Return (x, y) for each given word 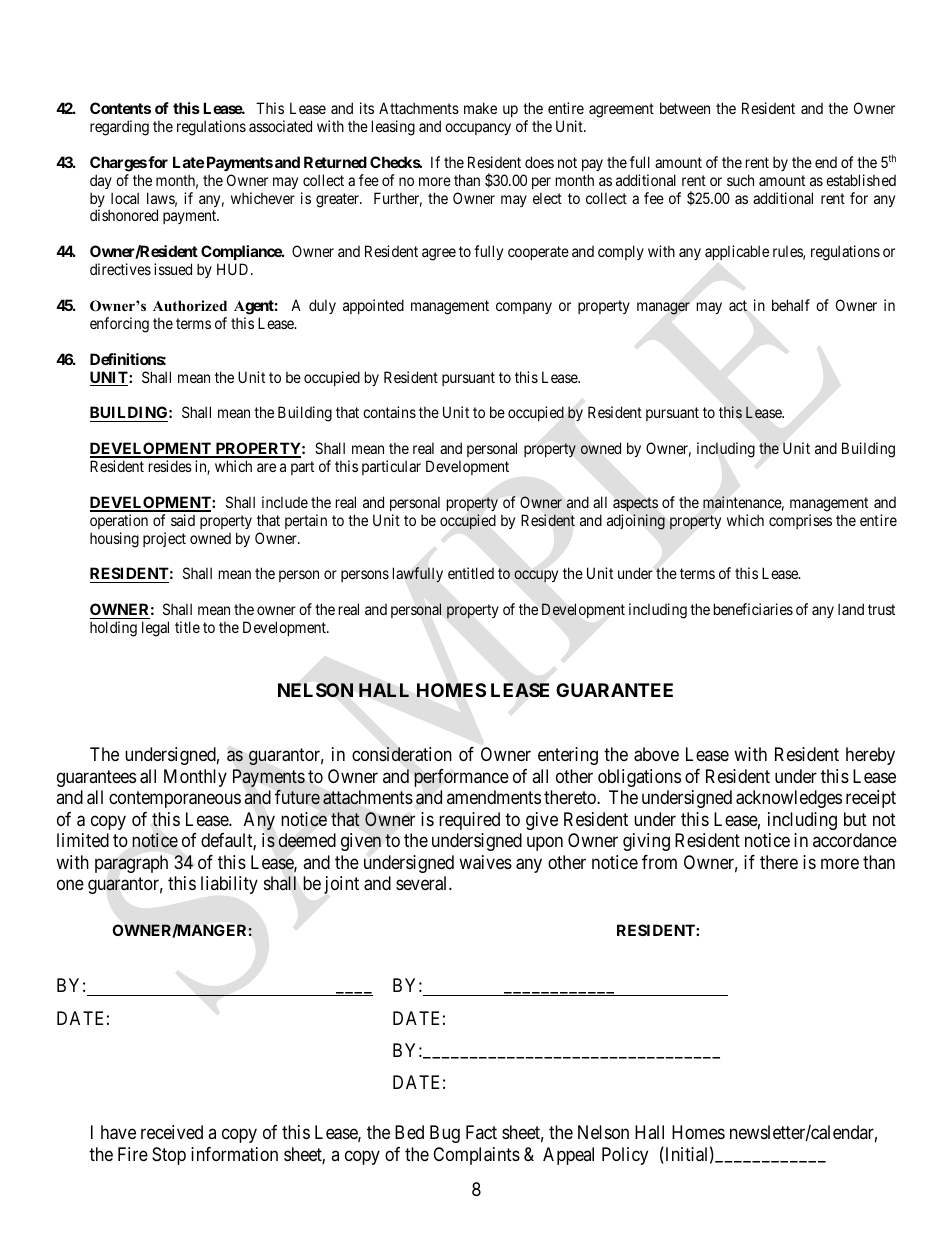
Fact (481, 1132)
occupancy (478, 129)
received (172, 1132)
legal (155, 629)
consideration (402, 754)
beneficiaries (753, 609)
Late (188, 162)
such (740, 180)
